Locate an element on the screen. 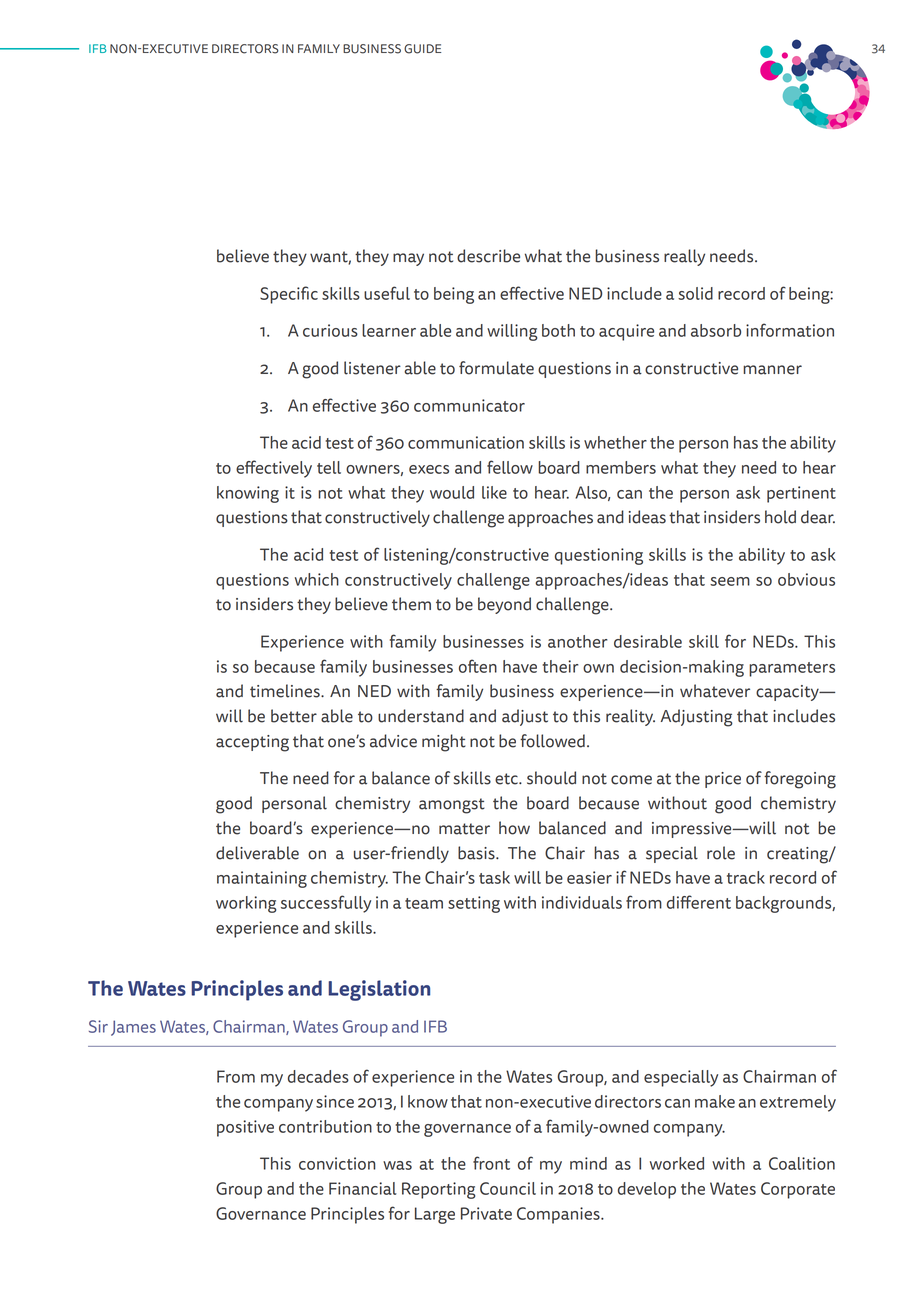  pertinent is located at coordinates (801, 494).
